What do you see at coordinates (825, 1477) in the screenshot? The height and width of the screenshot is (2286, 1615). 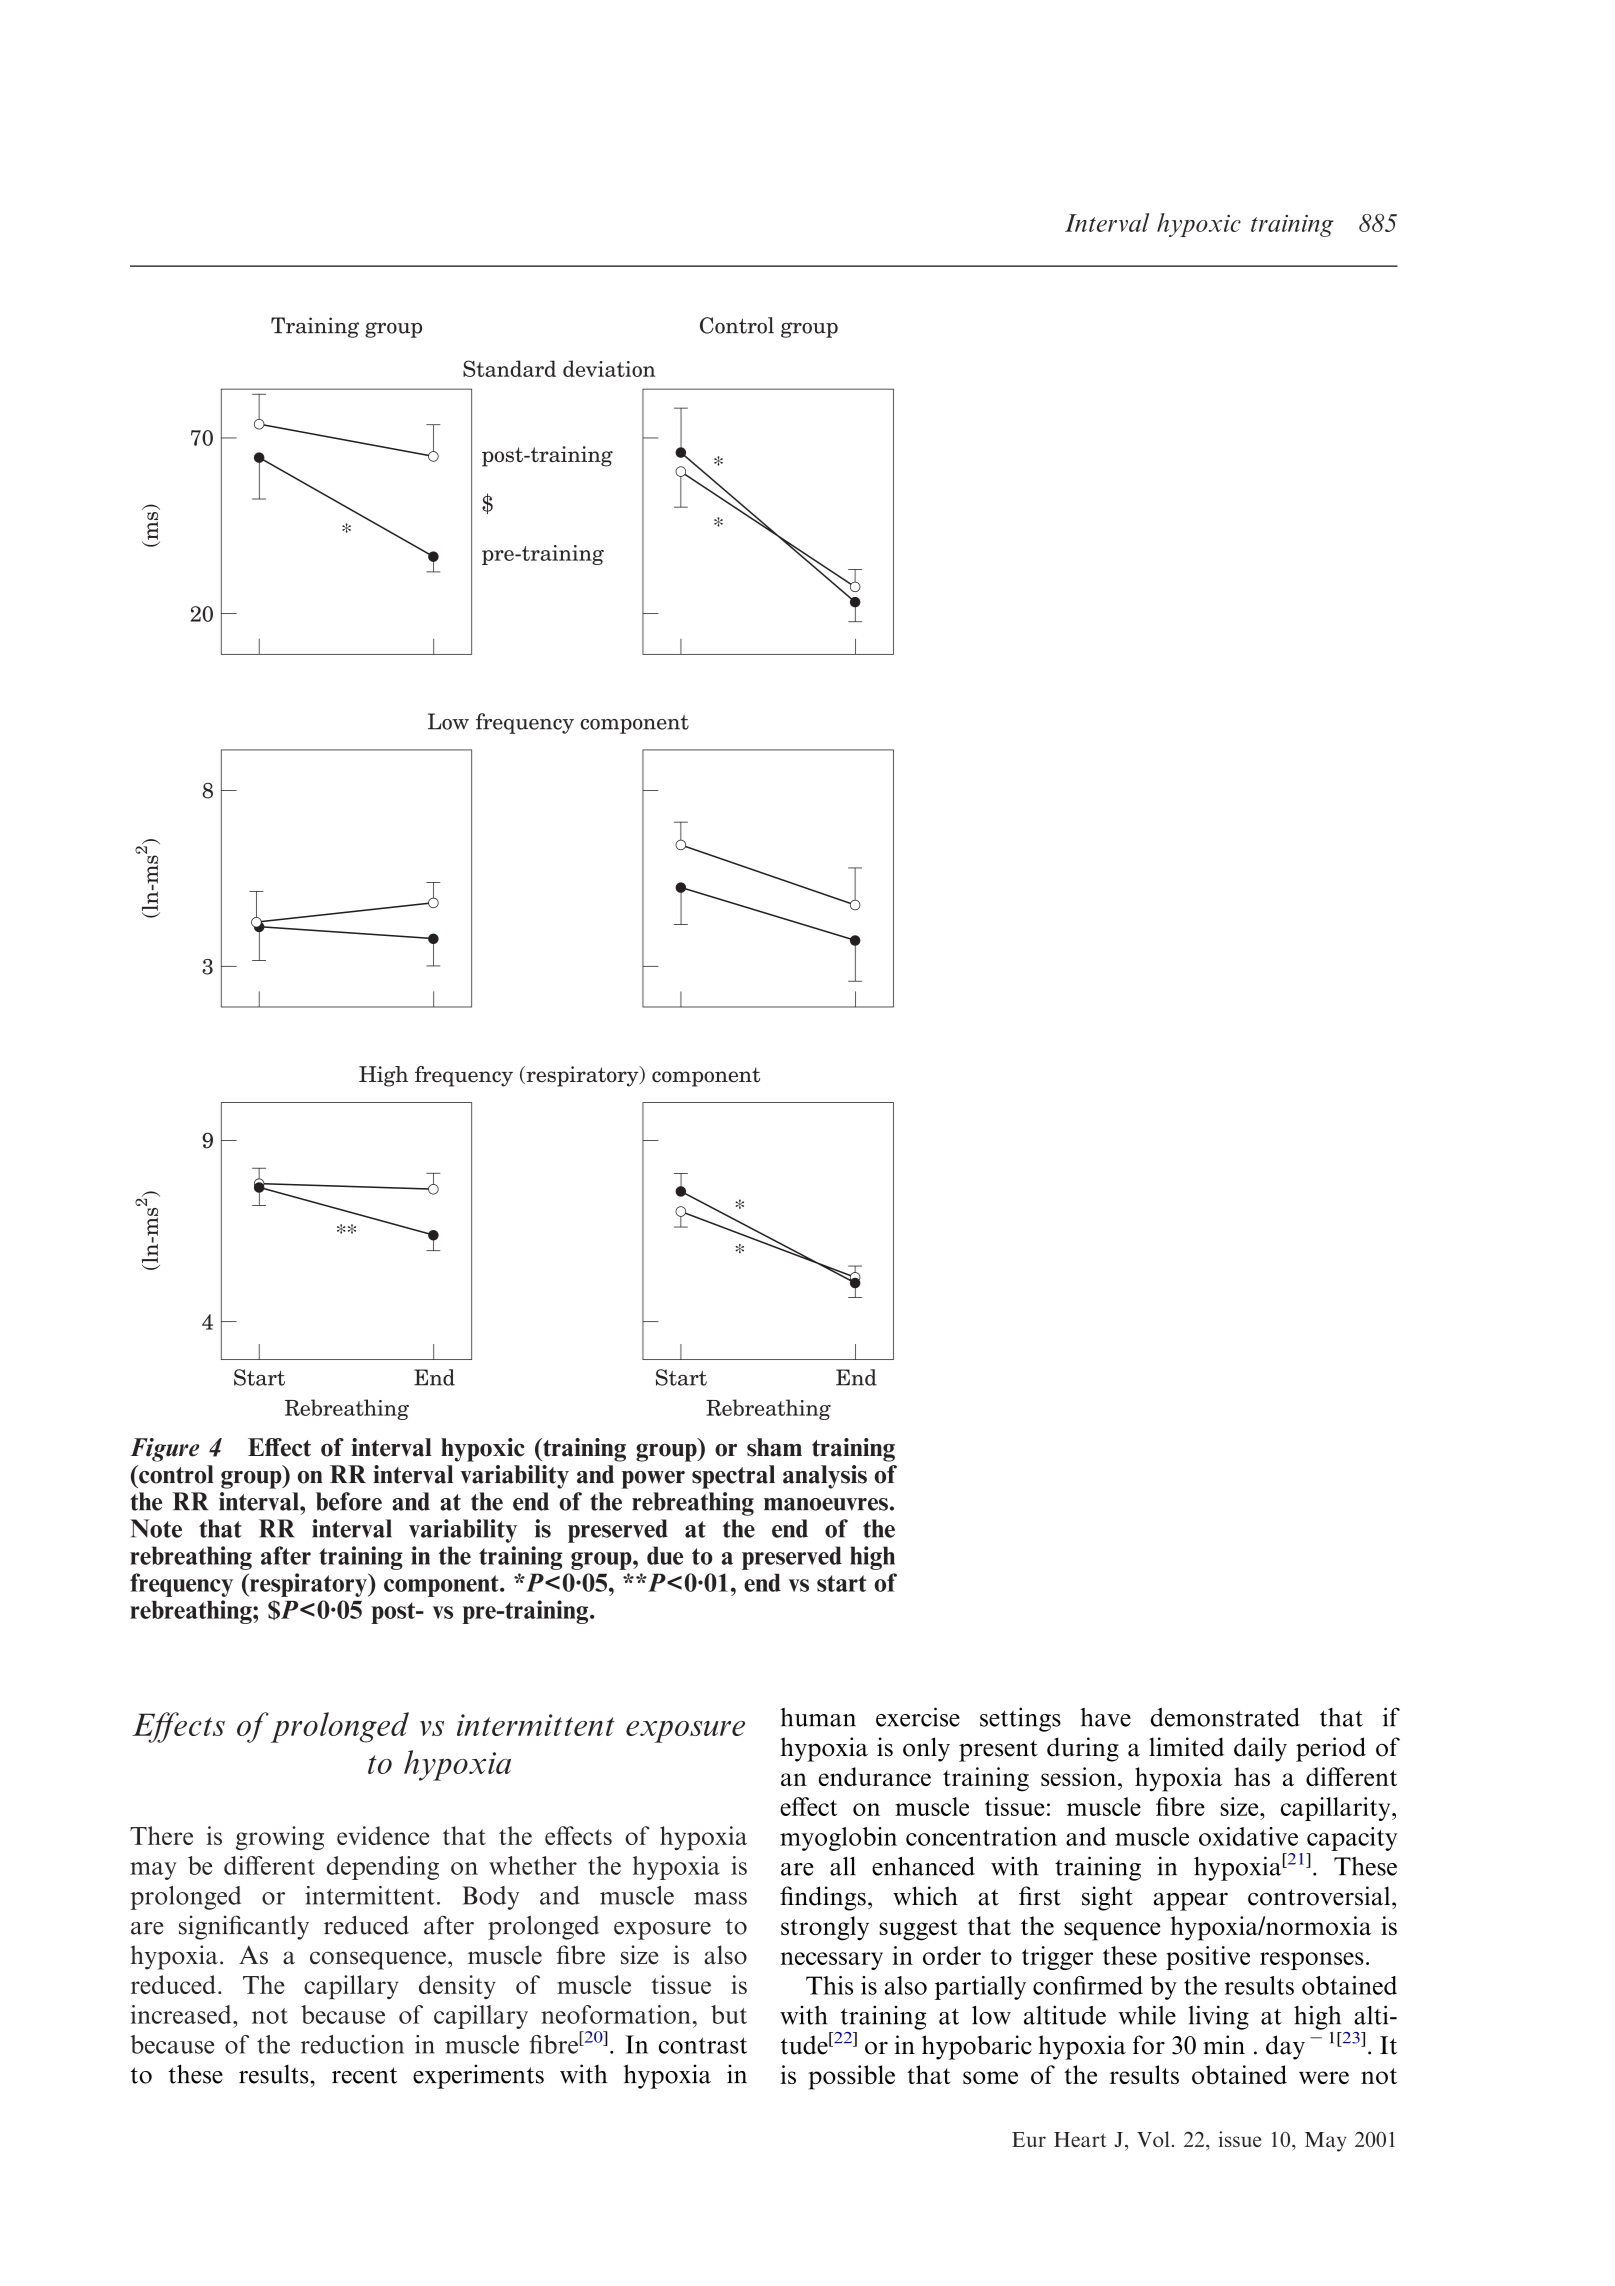 I see `analysis` at bounding box center [825, 1477].
